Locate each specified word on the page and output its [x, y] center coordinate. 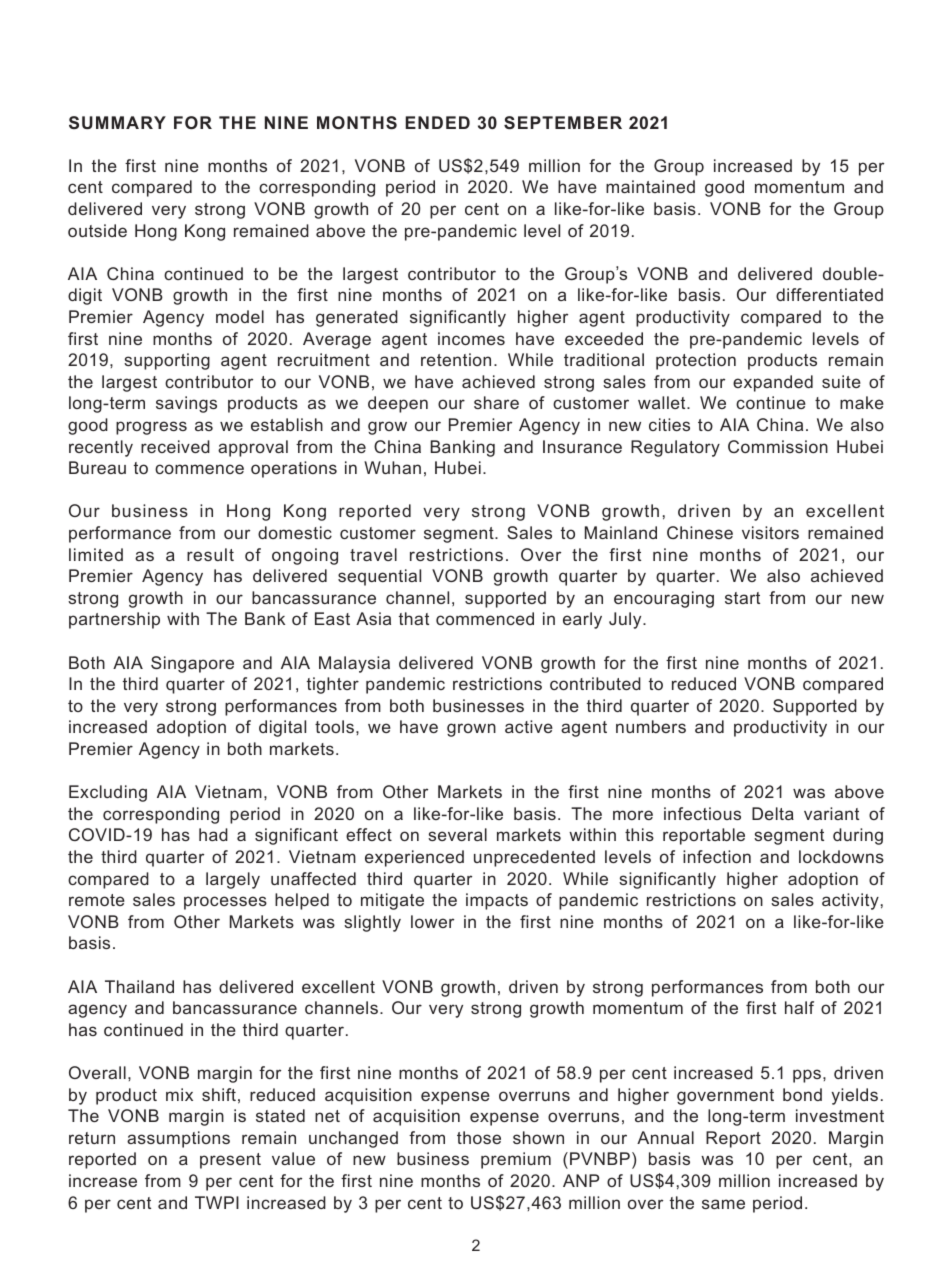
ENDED [437, 122]
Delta [773, 813]
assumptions [178, 1139]
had [213, 834]
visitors [770, 532]
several [457, 834]
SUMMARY [117, 122]
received [175, 446]
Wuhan [392, 467]
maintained [650, 186]
